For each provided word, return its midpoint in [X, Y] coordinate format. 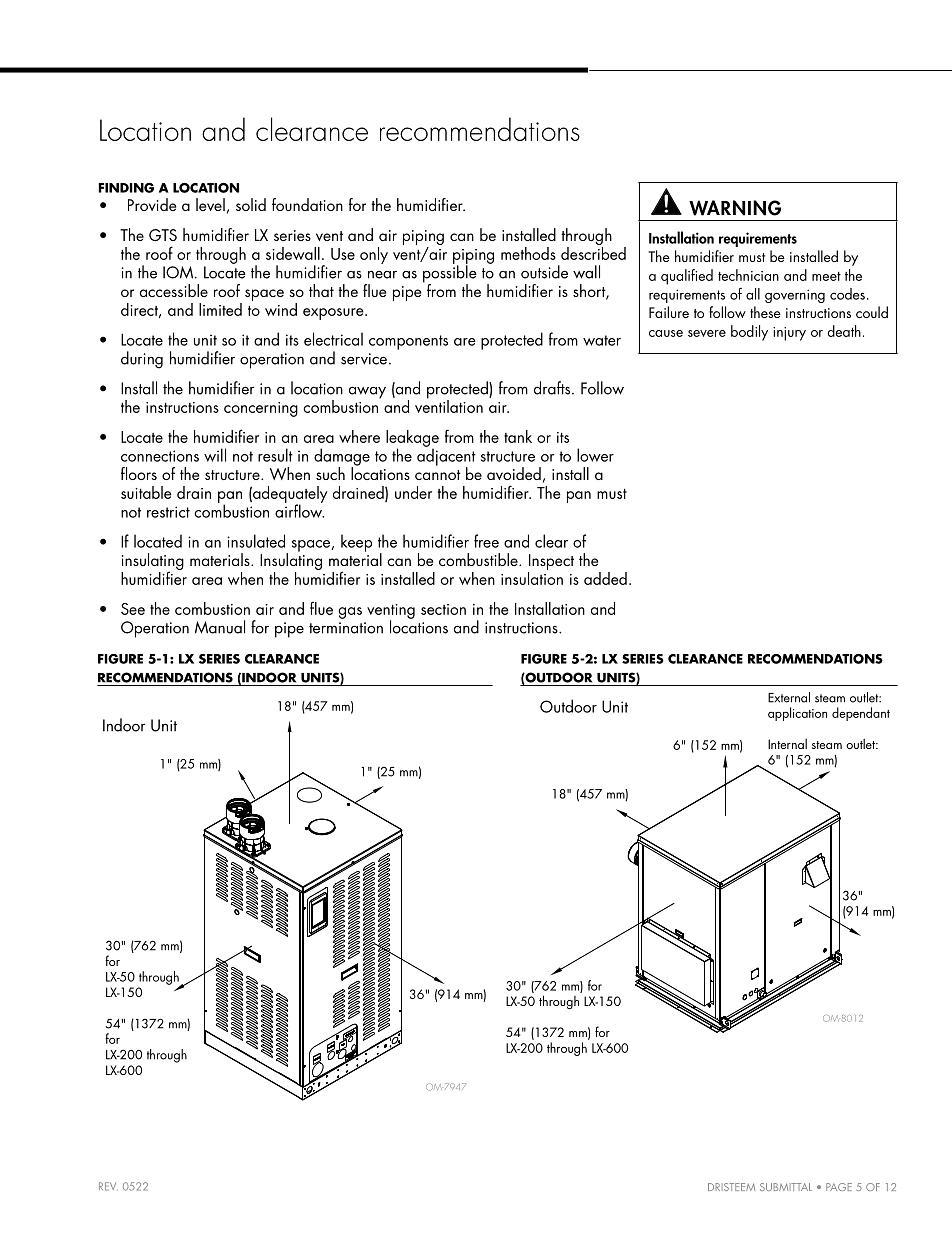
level [210, 204]
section [443, 609]
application [797, 714]
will [215, 455]
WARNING [735, 208]
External [789, 697]
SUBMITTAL [786, 1187]
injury [789, 334]
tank [518, 436]
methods [528, 253]
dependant [861, 714]
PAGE [839, 1187]
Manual [220, 627]
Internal [787, 744]
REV [107, 1186]
